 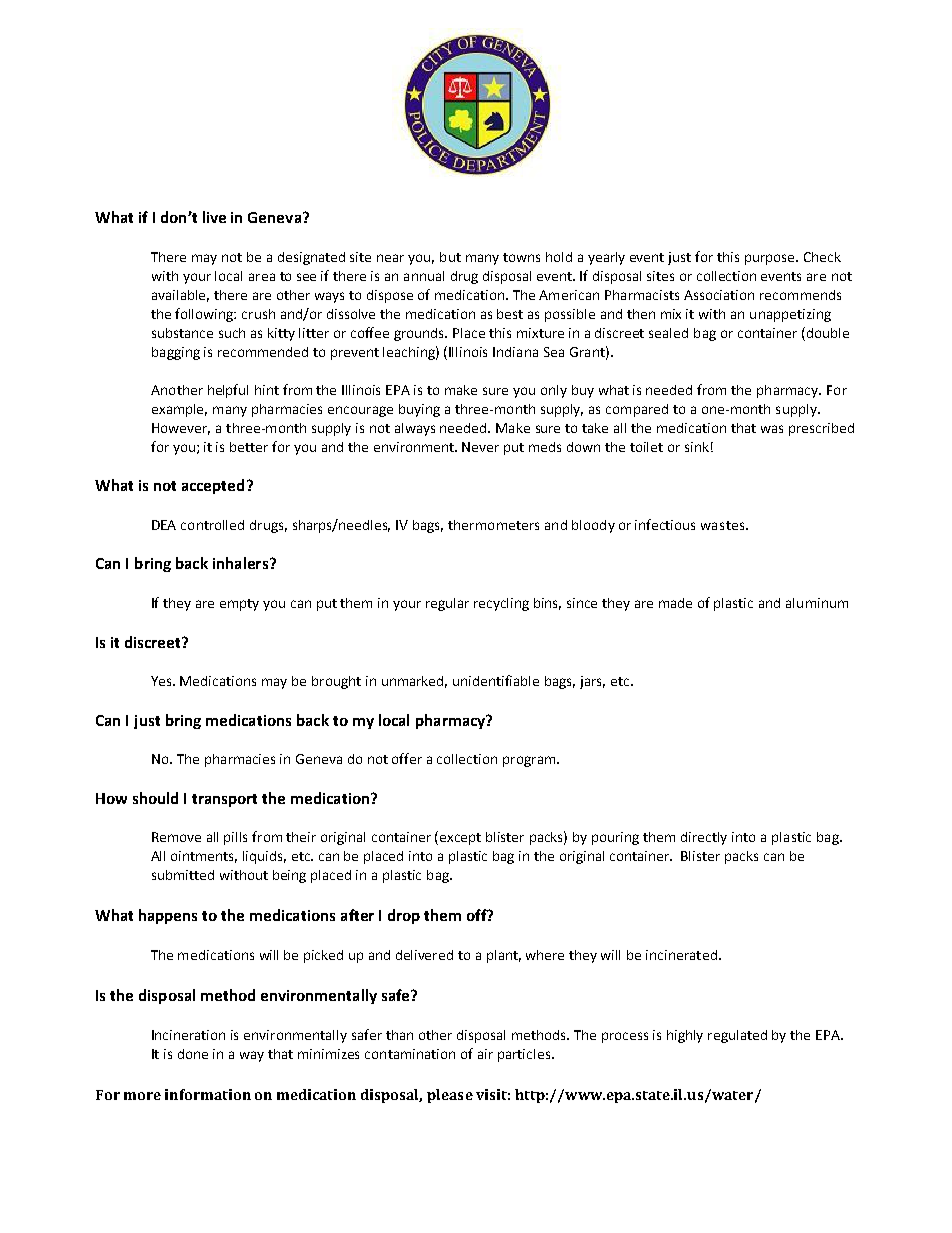 I want to click on accepted, so click(x=213, y=486).
